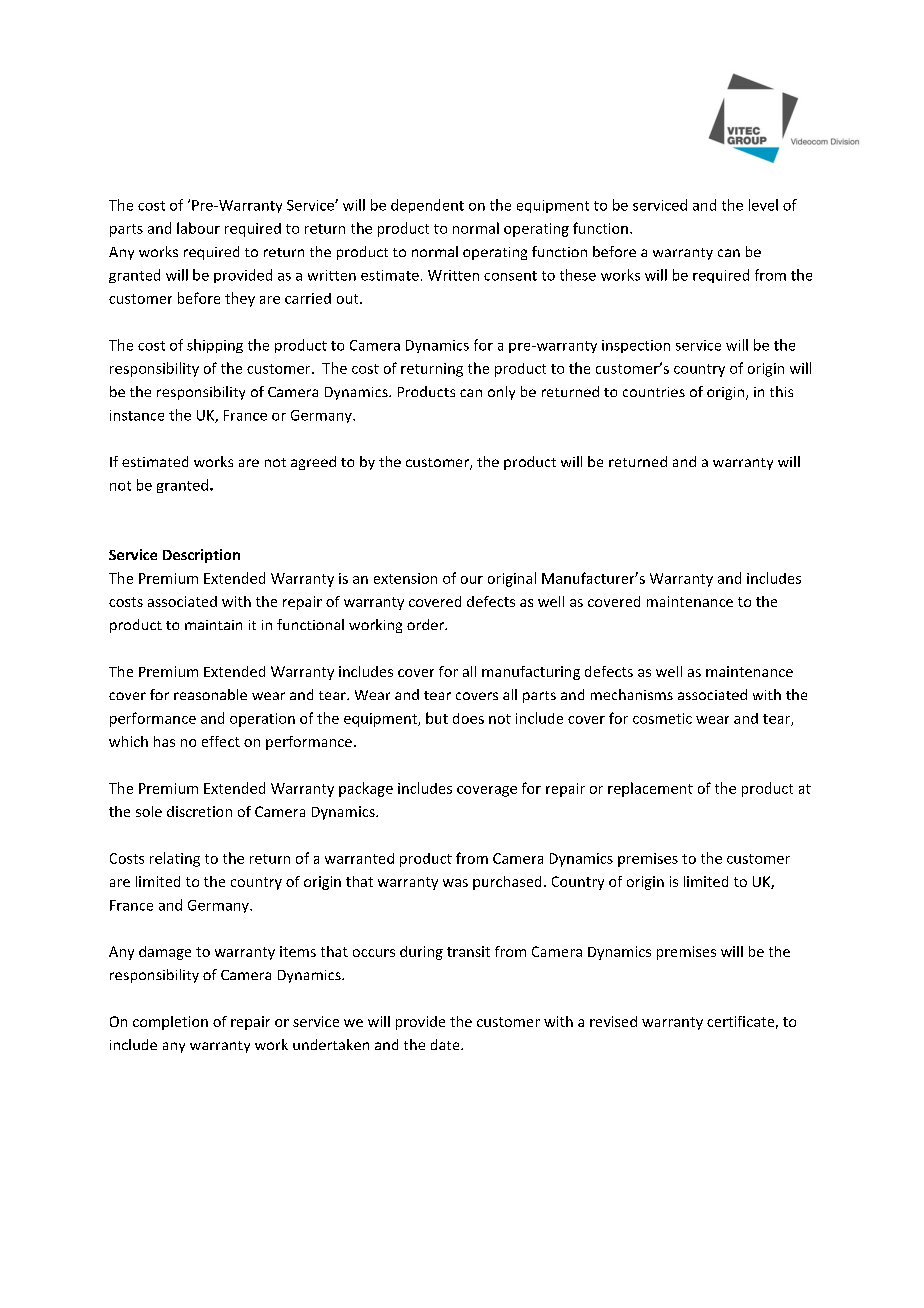 This image has height=1308, width=924. Describe the element at coordinates (170, 1023) in the image. I see `completion` at that location.
